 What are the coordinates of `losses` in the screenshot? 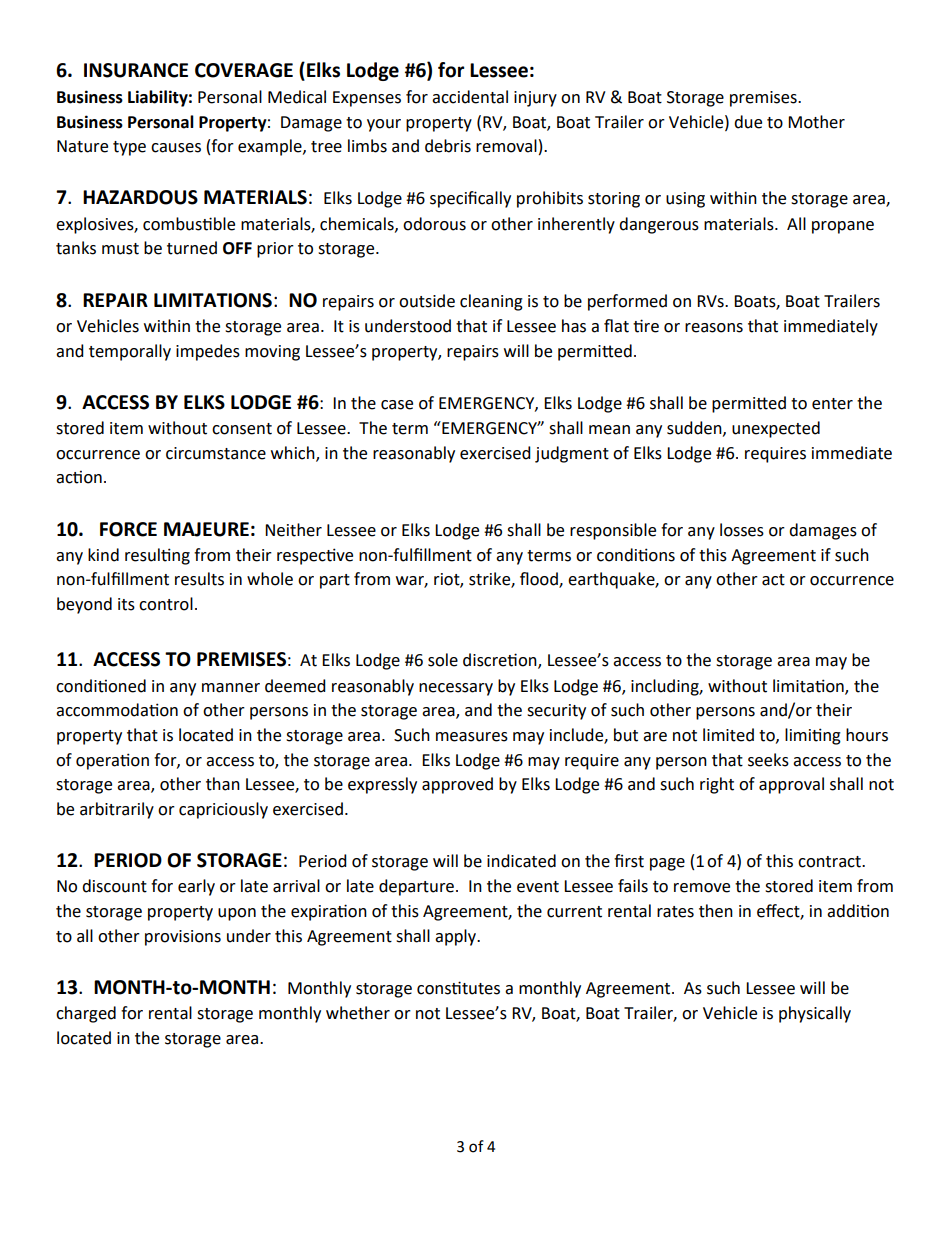 It's located at (742, 530).
